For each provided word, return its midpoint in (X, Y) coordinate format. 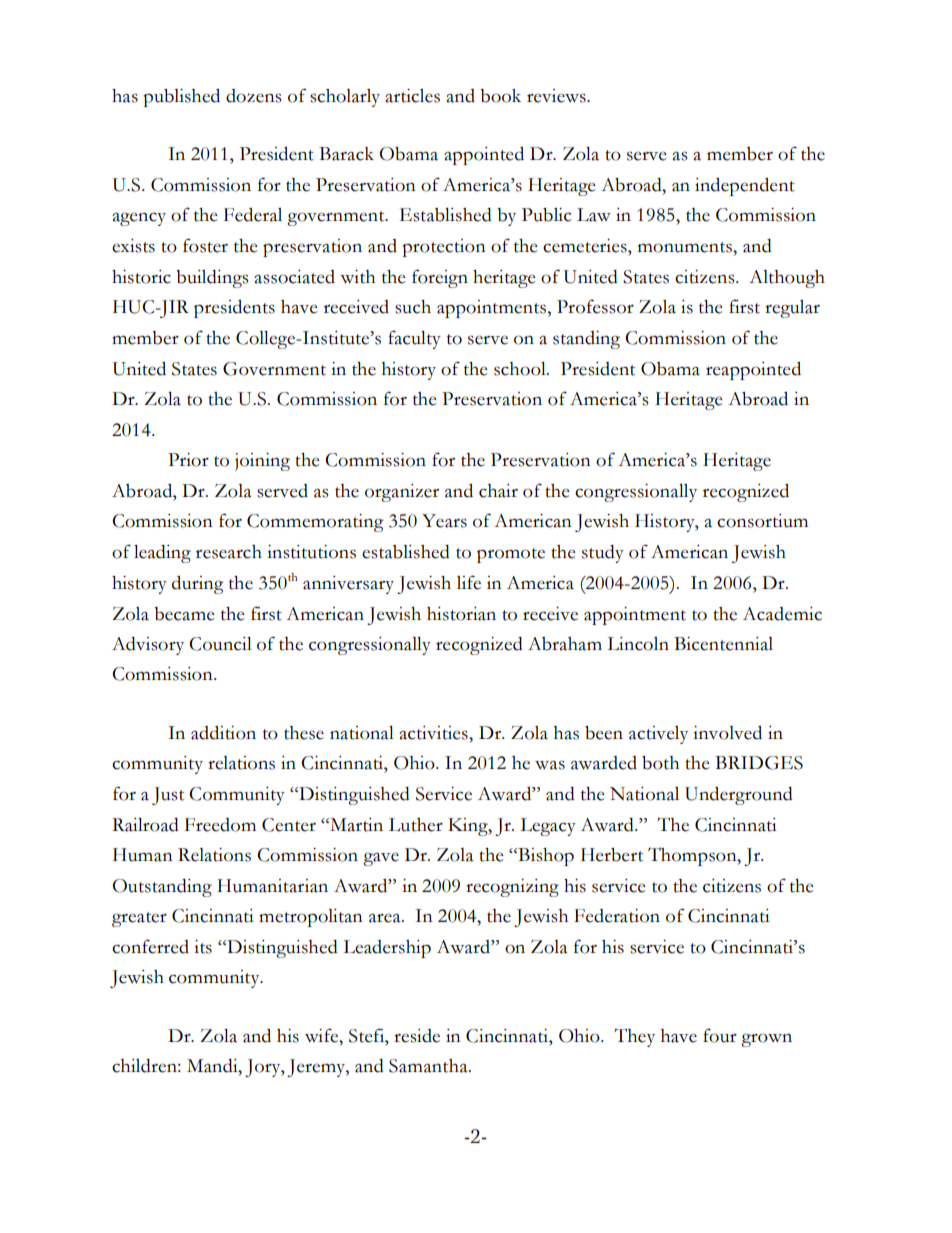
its (203, 947)
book (500, 96)
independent (745, 187)
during (198, 585)
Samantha (429, 1066)
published (181, 98)
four (720, 1035)
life (469, 582)
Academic (782, 614)
